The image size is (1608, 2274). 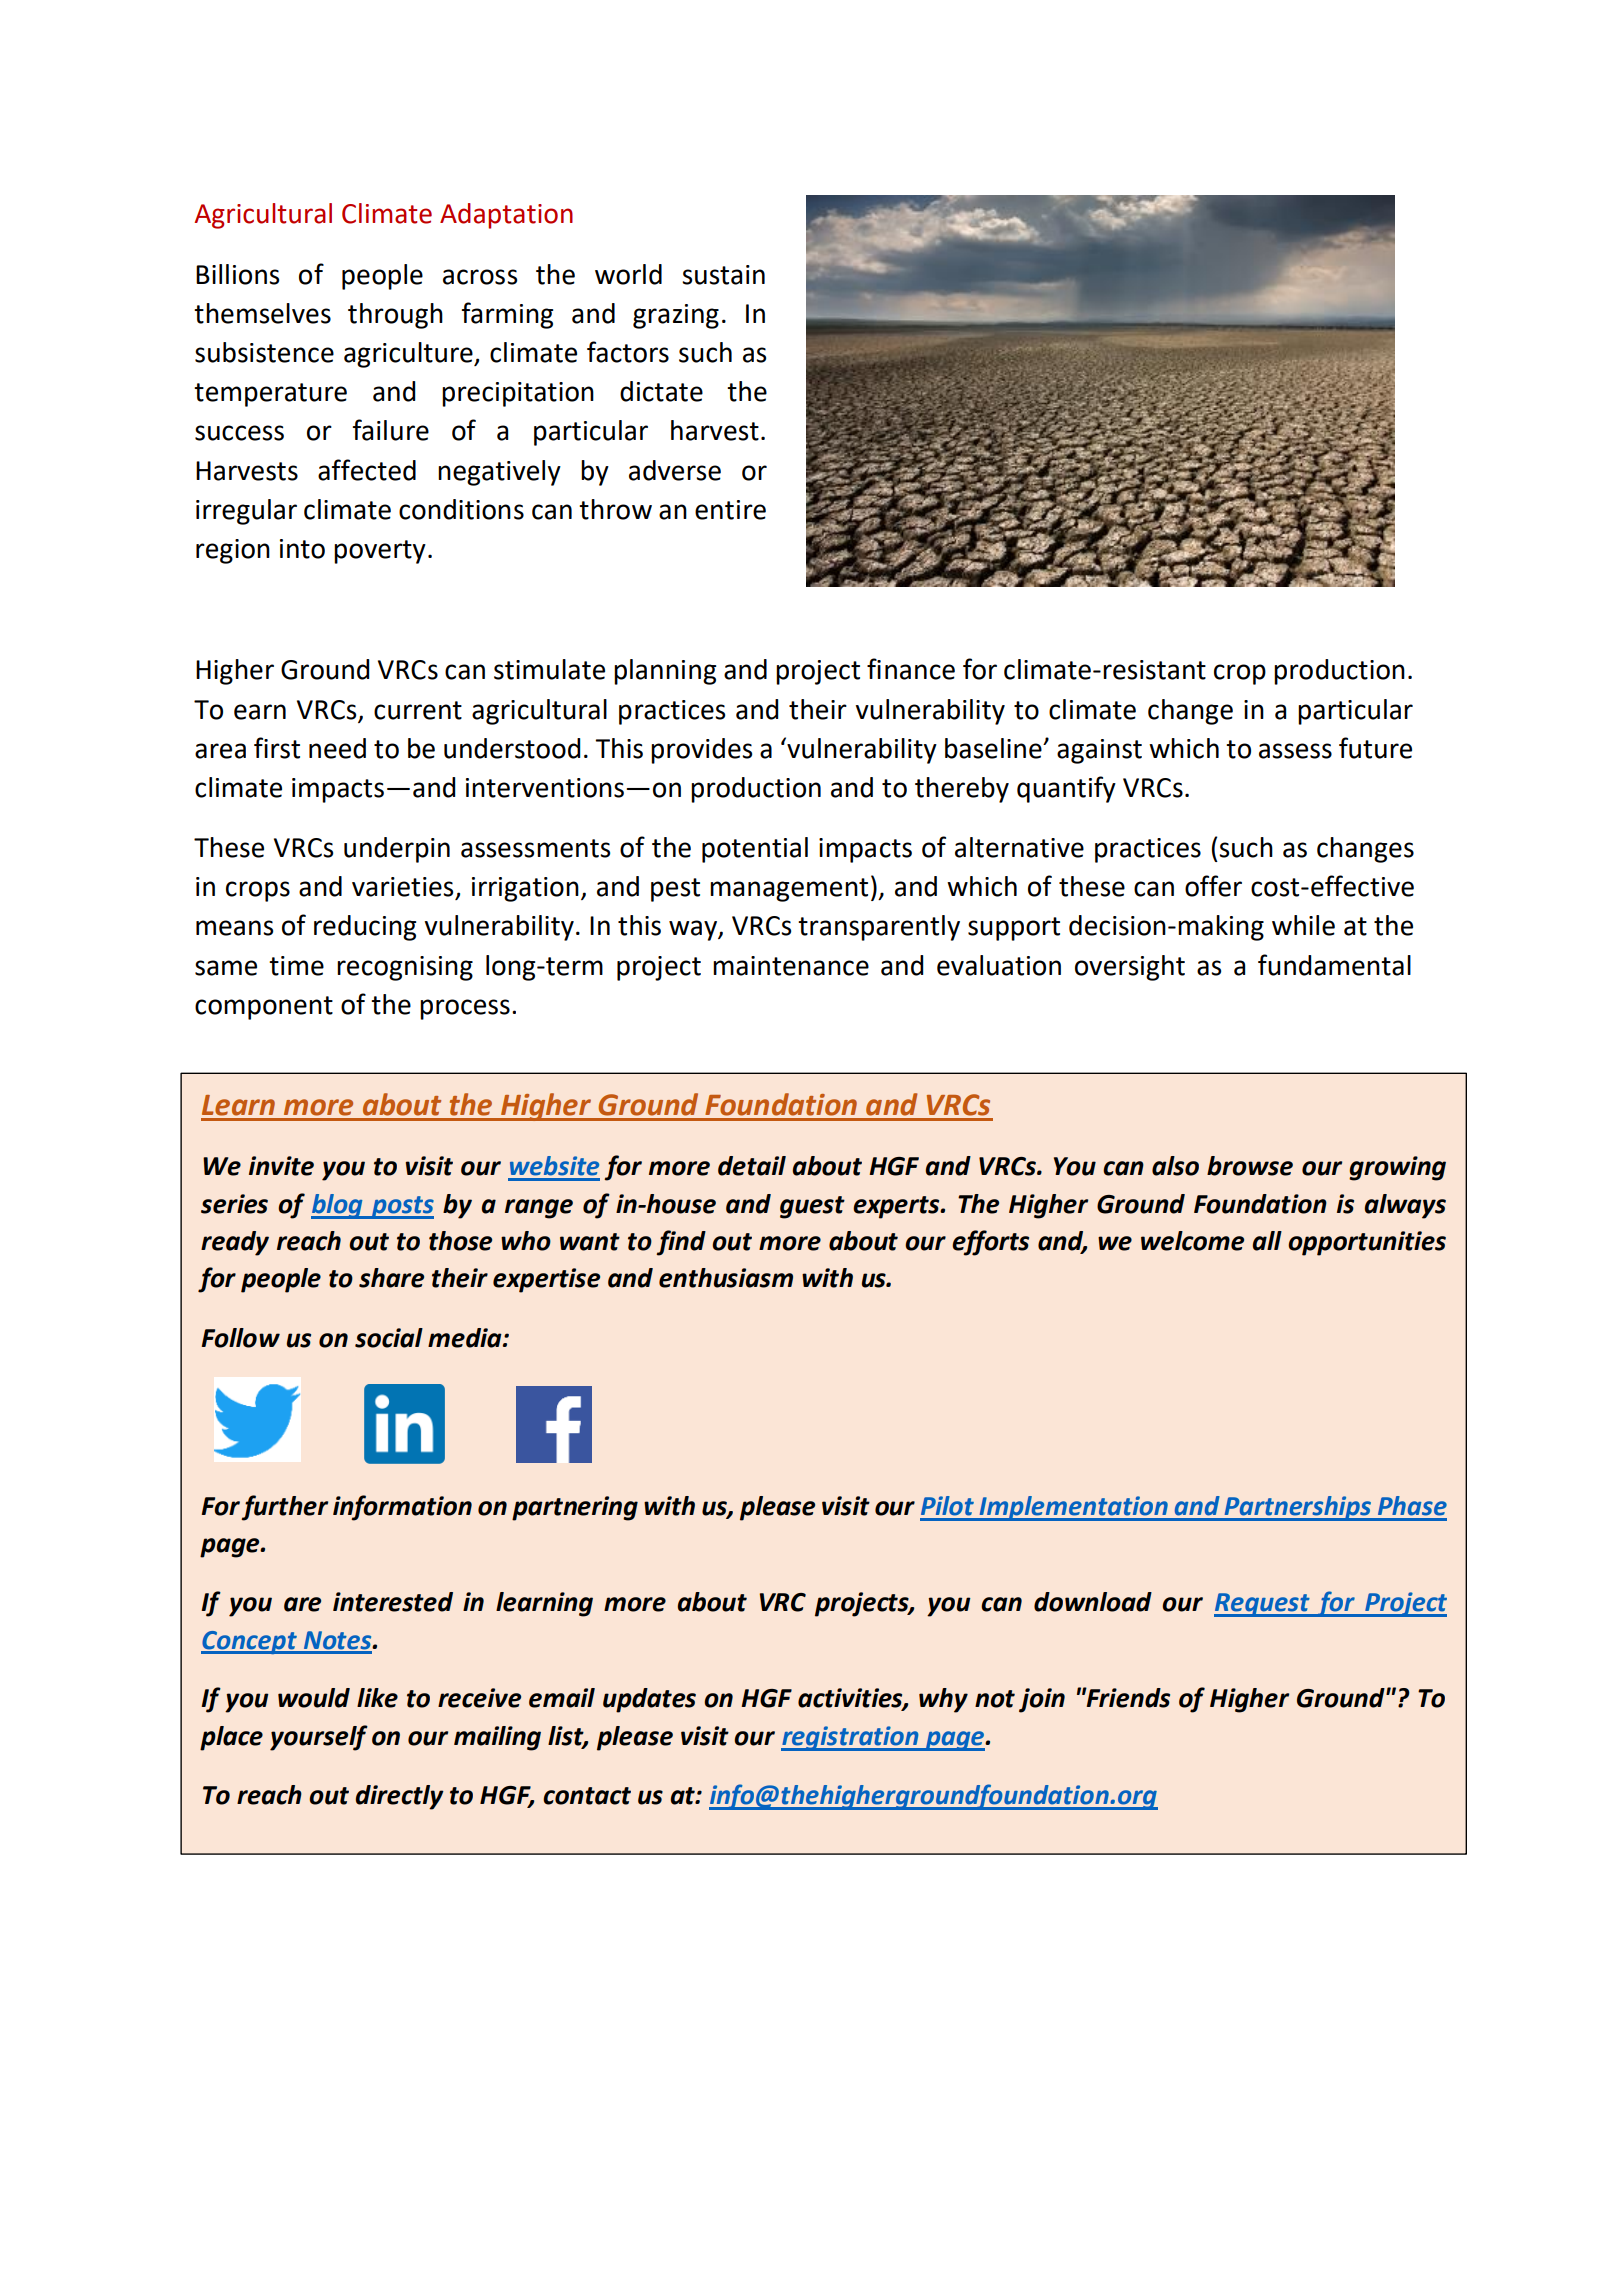 I want to click on registration, so click(x=851, y=1738).
